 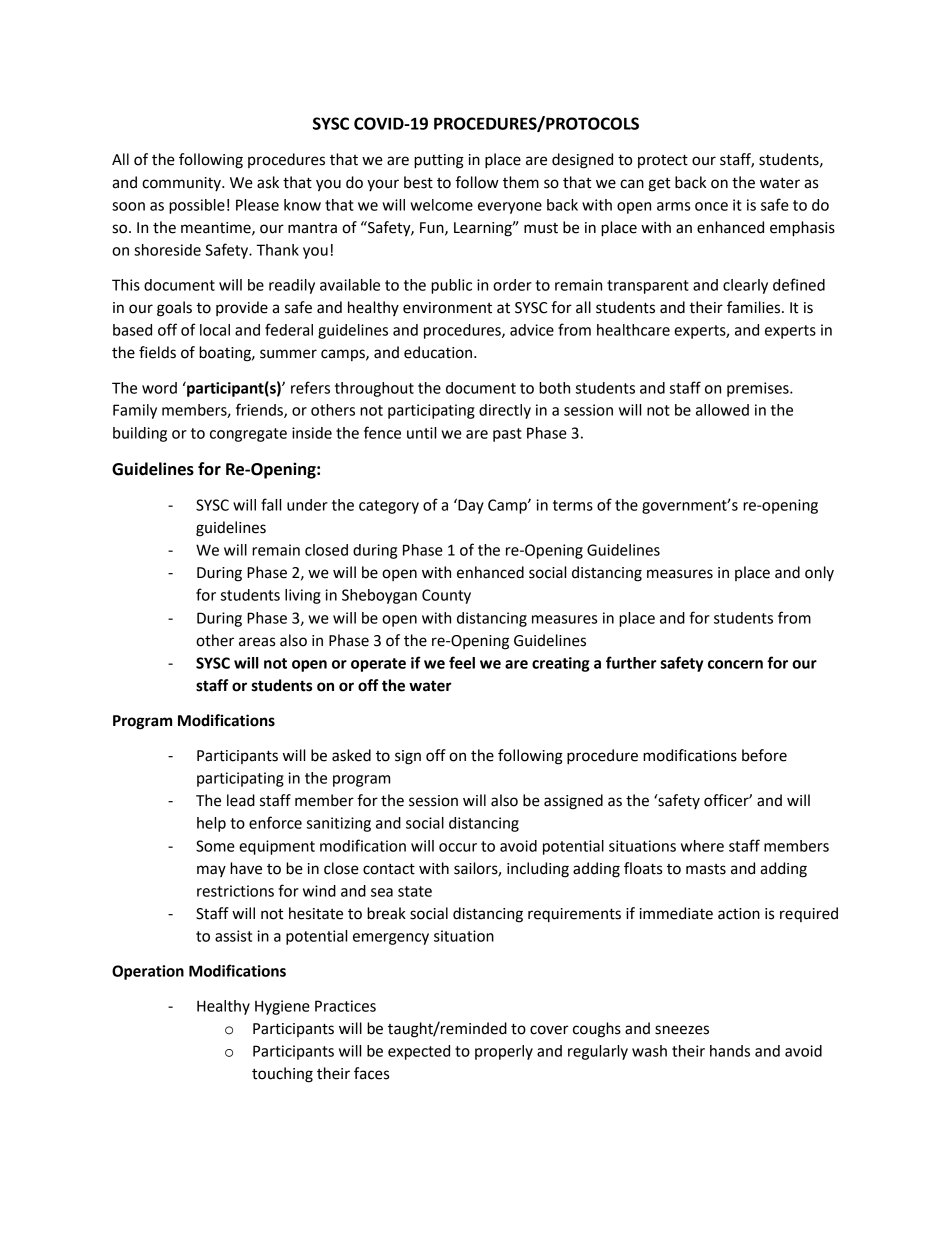 What do you see at coordinates (241, 800) in the page?
I see `lead` at bounding box center [241, 800].
